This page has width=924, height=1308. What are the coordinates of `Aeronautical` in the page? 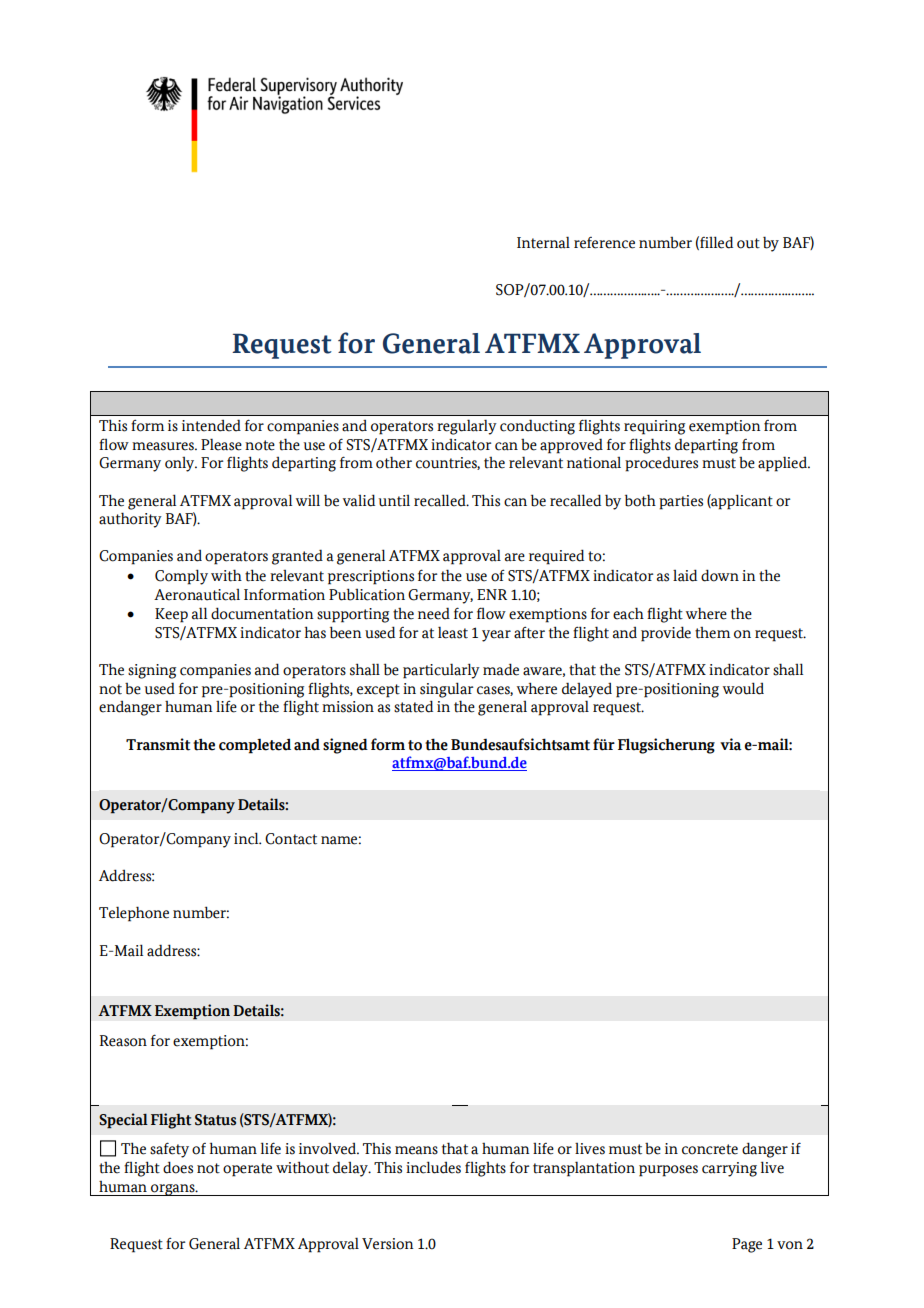 It's located at (197, 595).
